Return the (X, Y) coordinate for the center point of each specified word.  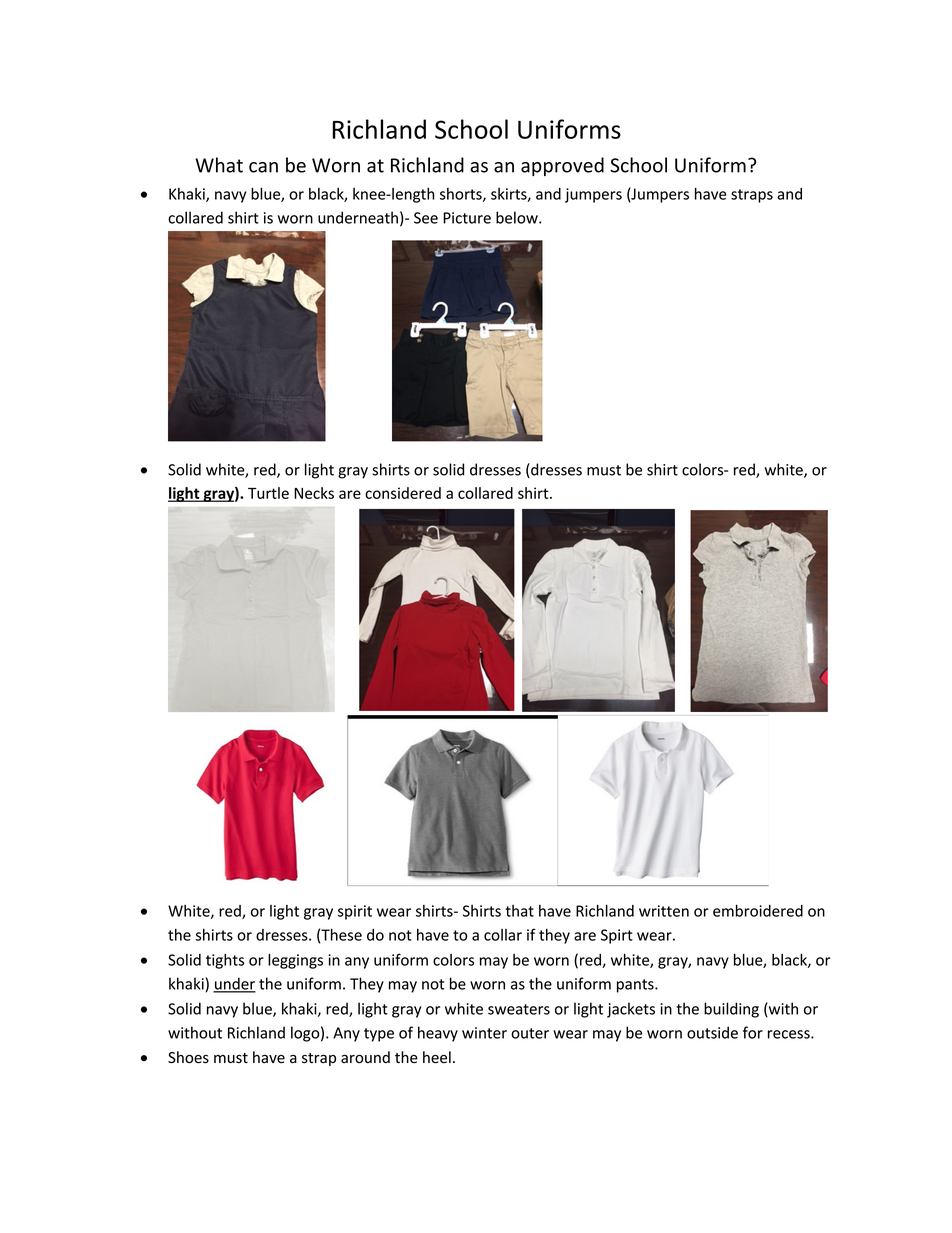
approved (562, 166)
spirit (355, 912)
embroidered (758, 910)
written (664, 911)
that (519, 911)
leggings (295, 961)
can (263, 167)
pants (636, 986)
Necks (314, 493)
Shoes (188, 1057)
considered (403, 493)
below (518, 217)
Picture (467, 218)
